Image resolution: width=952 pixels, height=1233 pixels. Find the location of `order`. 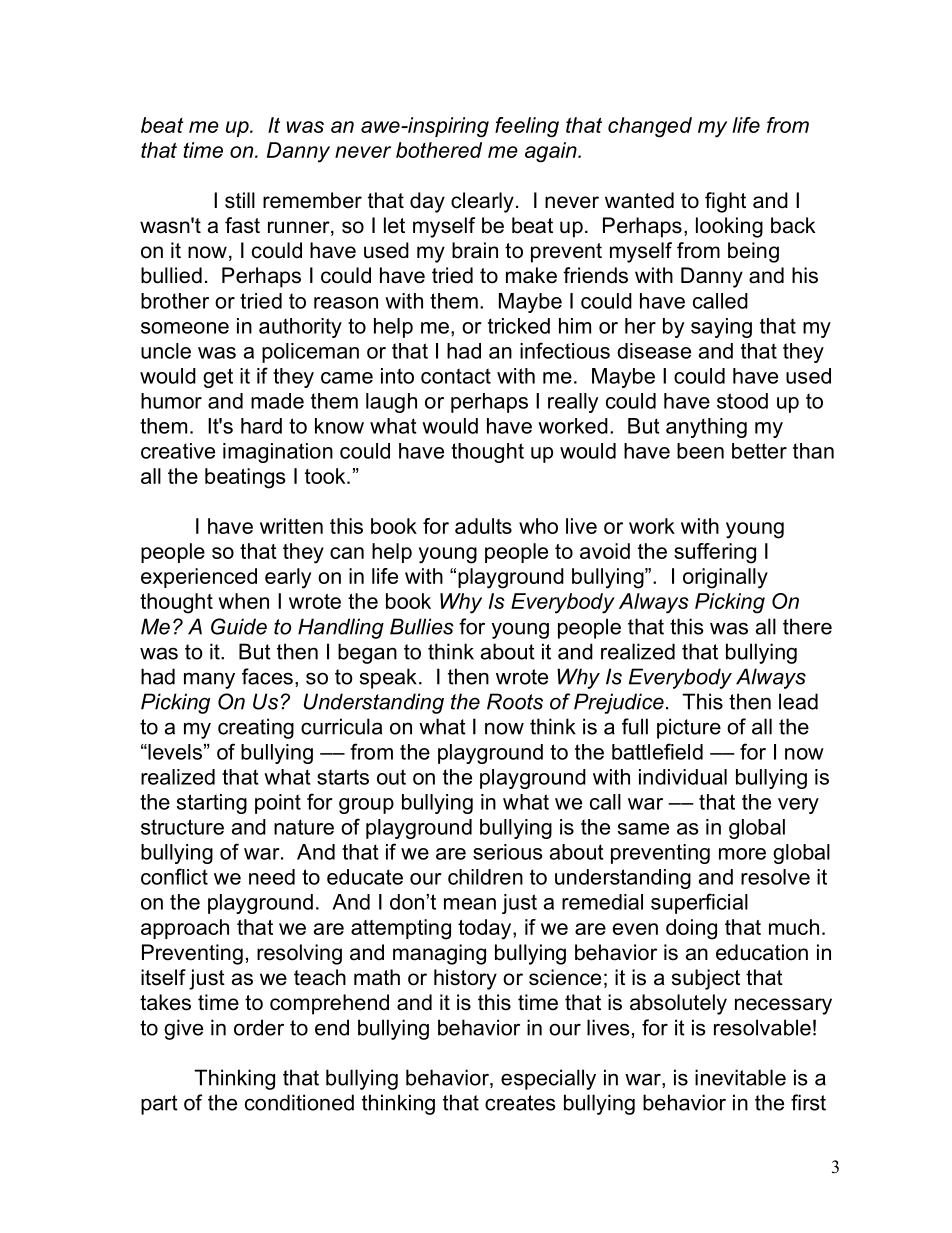

order is located at coordinates (259, 1027).
